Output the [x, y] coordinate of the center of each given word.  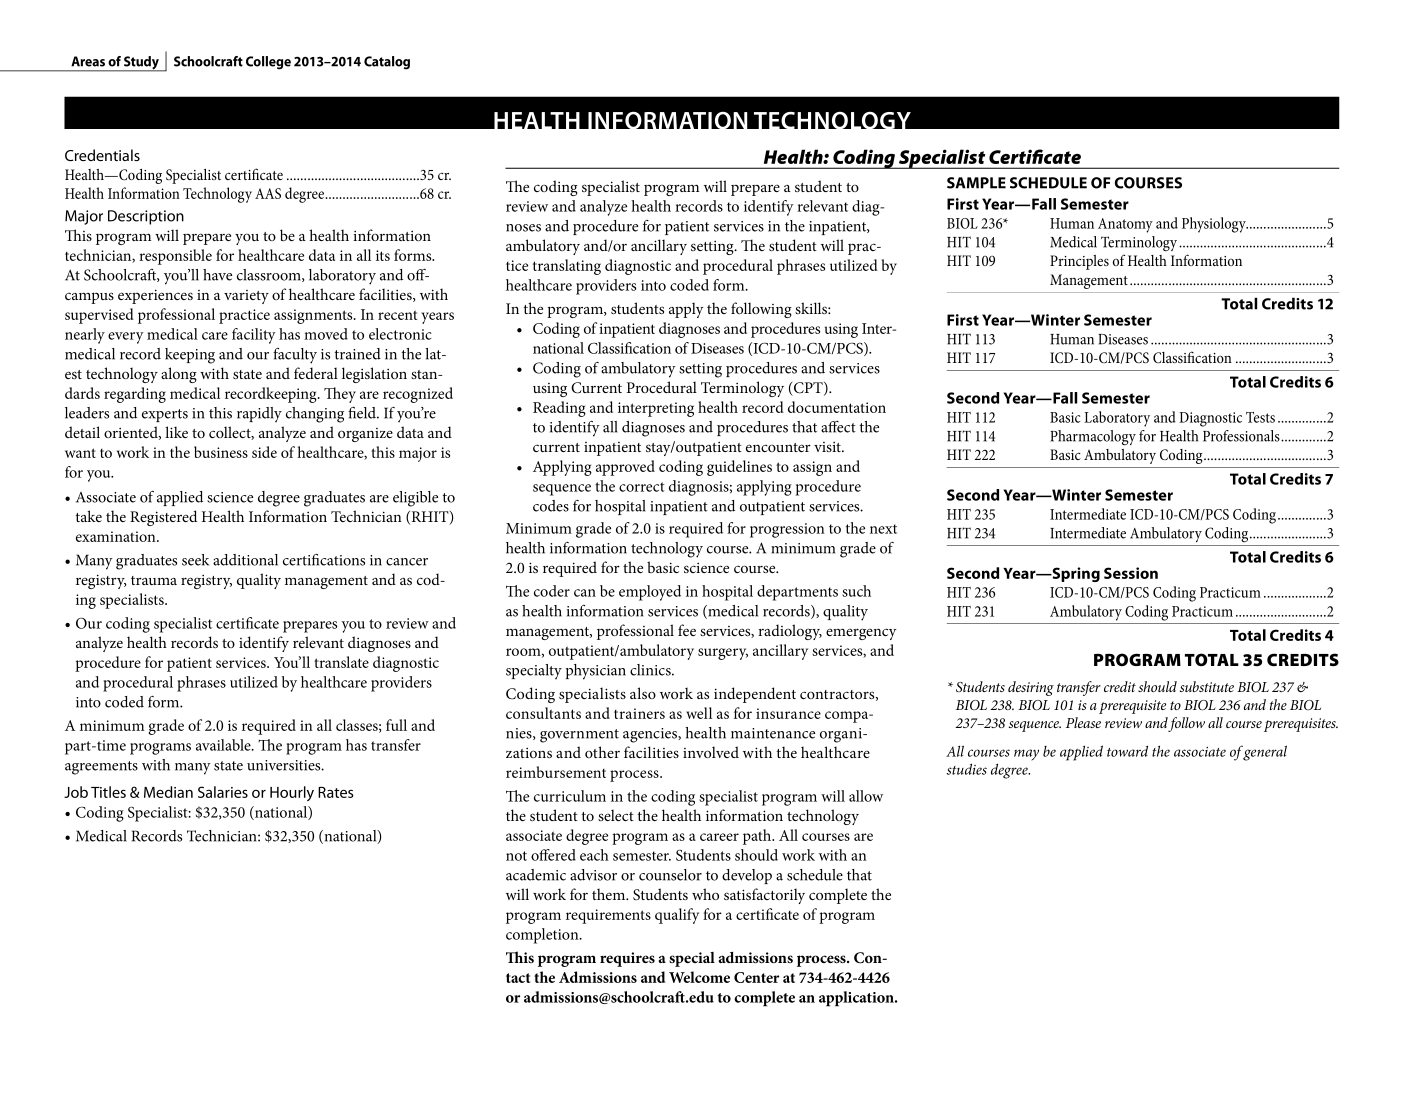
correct [642, 487]
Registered [163, 518]
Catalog [387, 63]
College [268, 63]
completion [543, 936]
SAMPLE [976, 183]
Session [1131, 573]
